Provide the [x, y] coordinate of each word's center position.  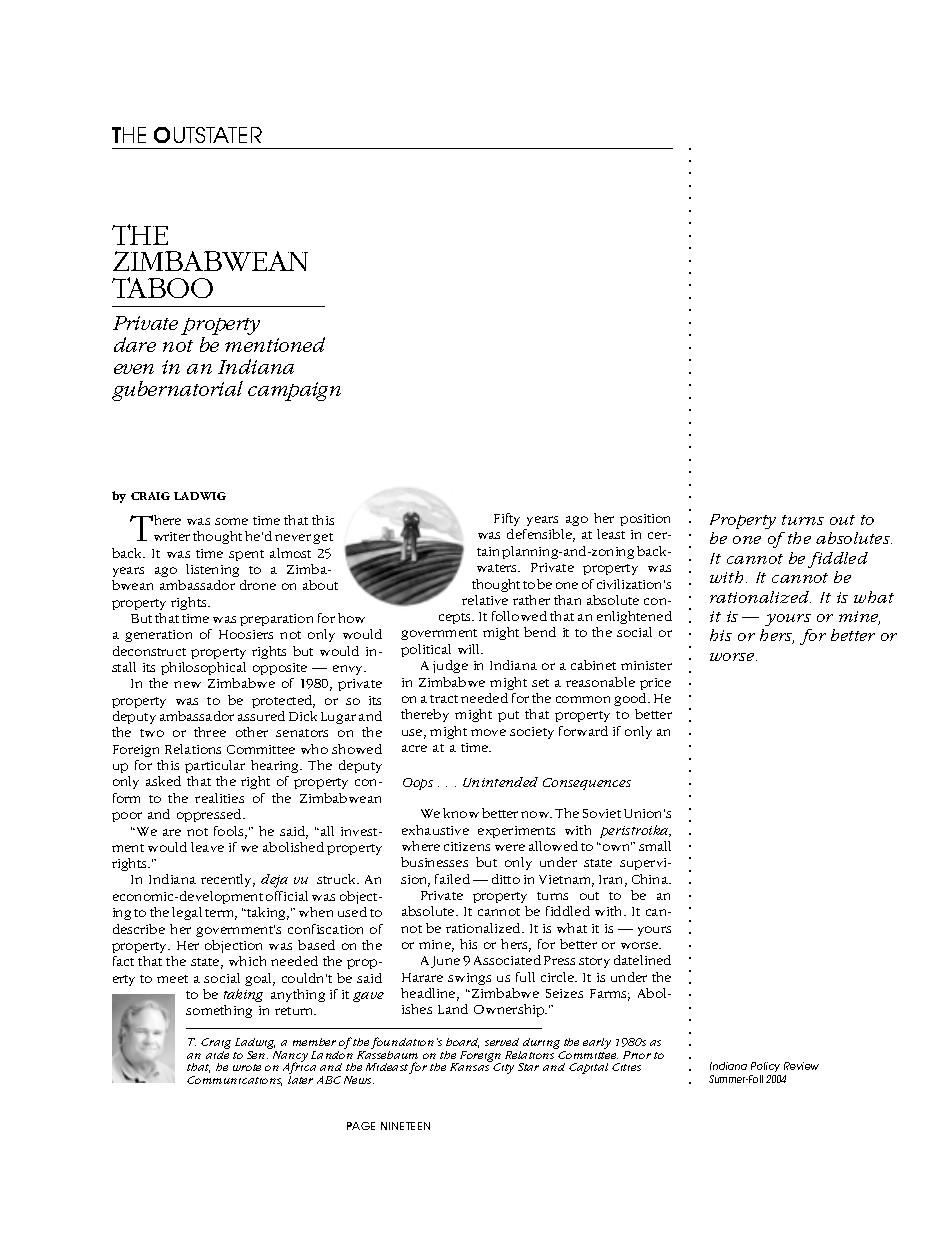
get [323, 538]
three [210, 732]
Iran [613, 881]
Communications [234, 1081]
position [645, 520]
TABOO [162, 287]
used [352, 912]
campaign [294, 391]
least [611, 534]
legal [187, 913]
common [583, 699]
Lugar [338, 718]
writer [172, 536]
